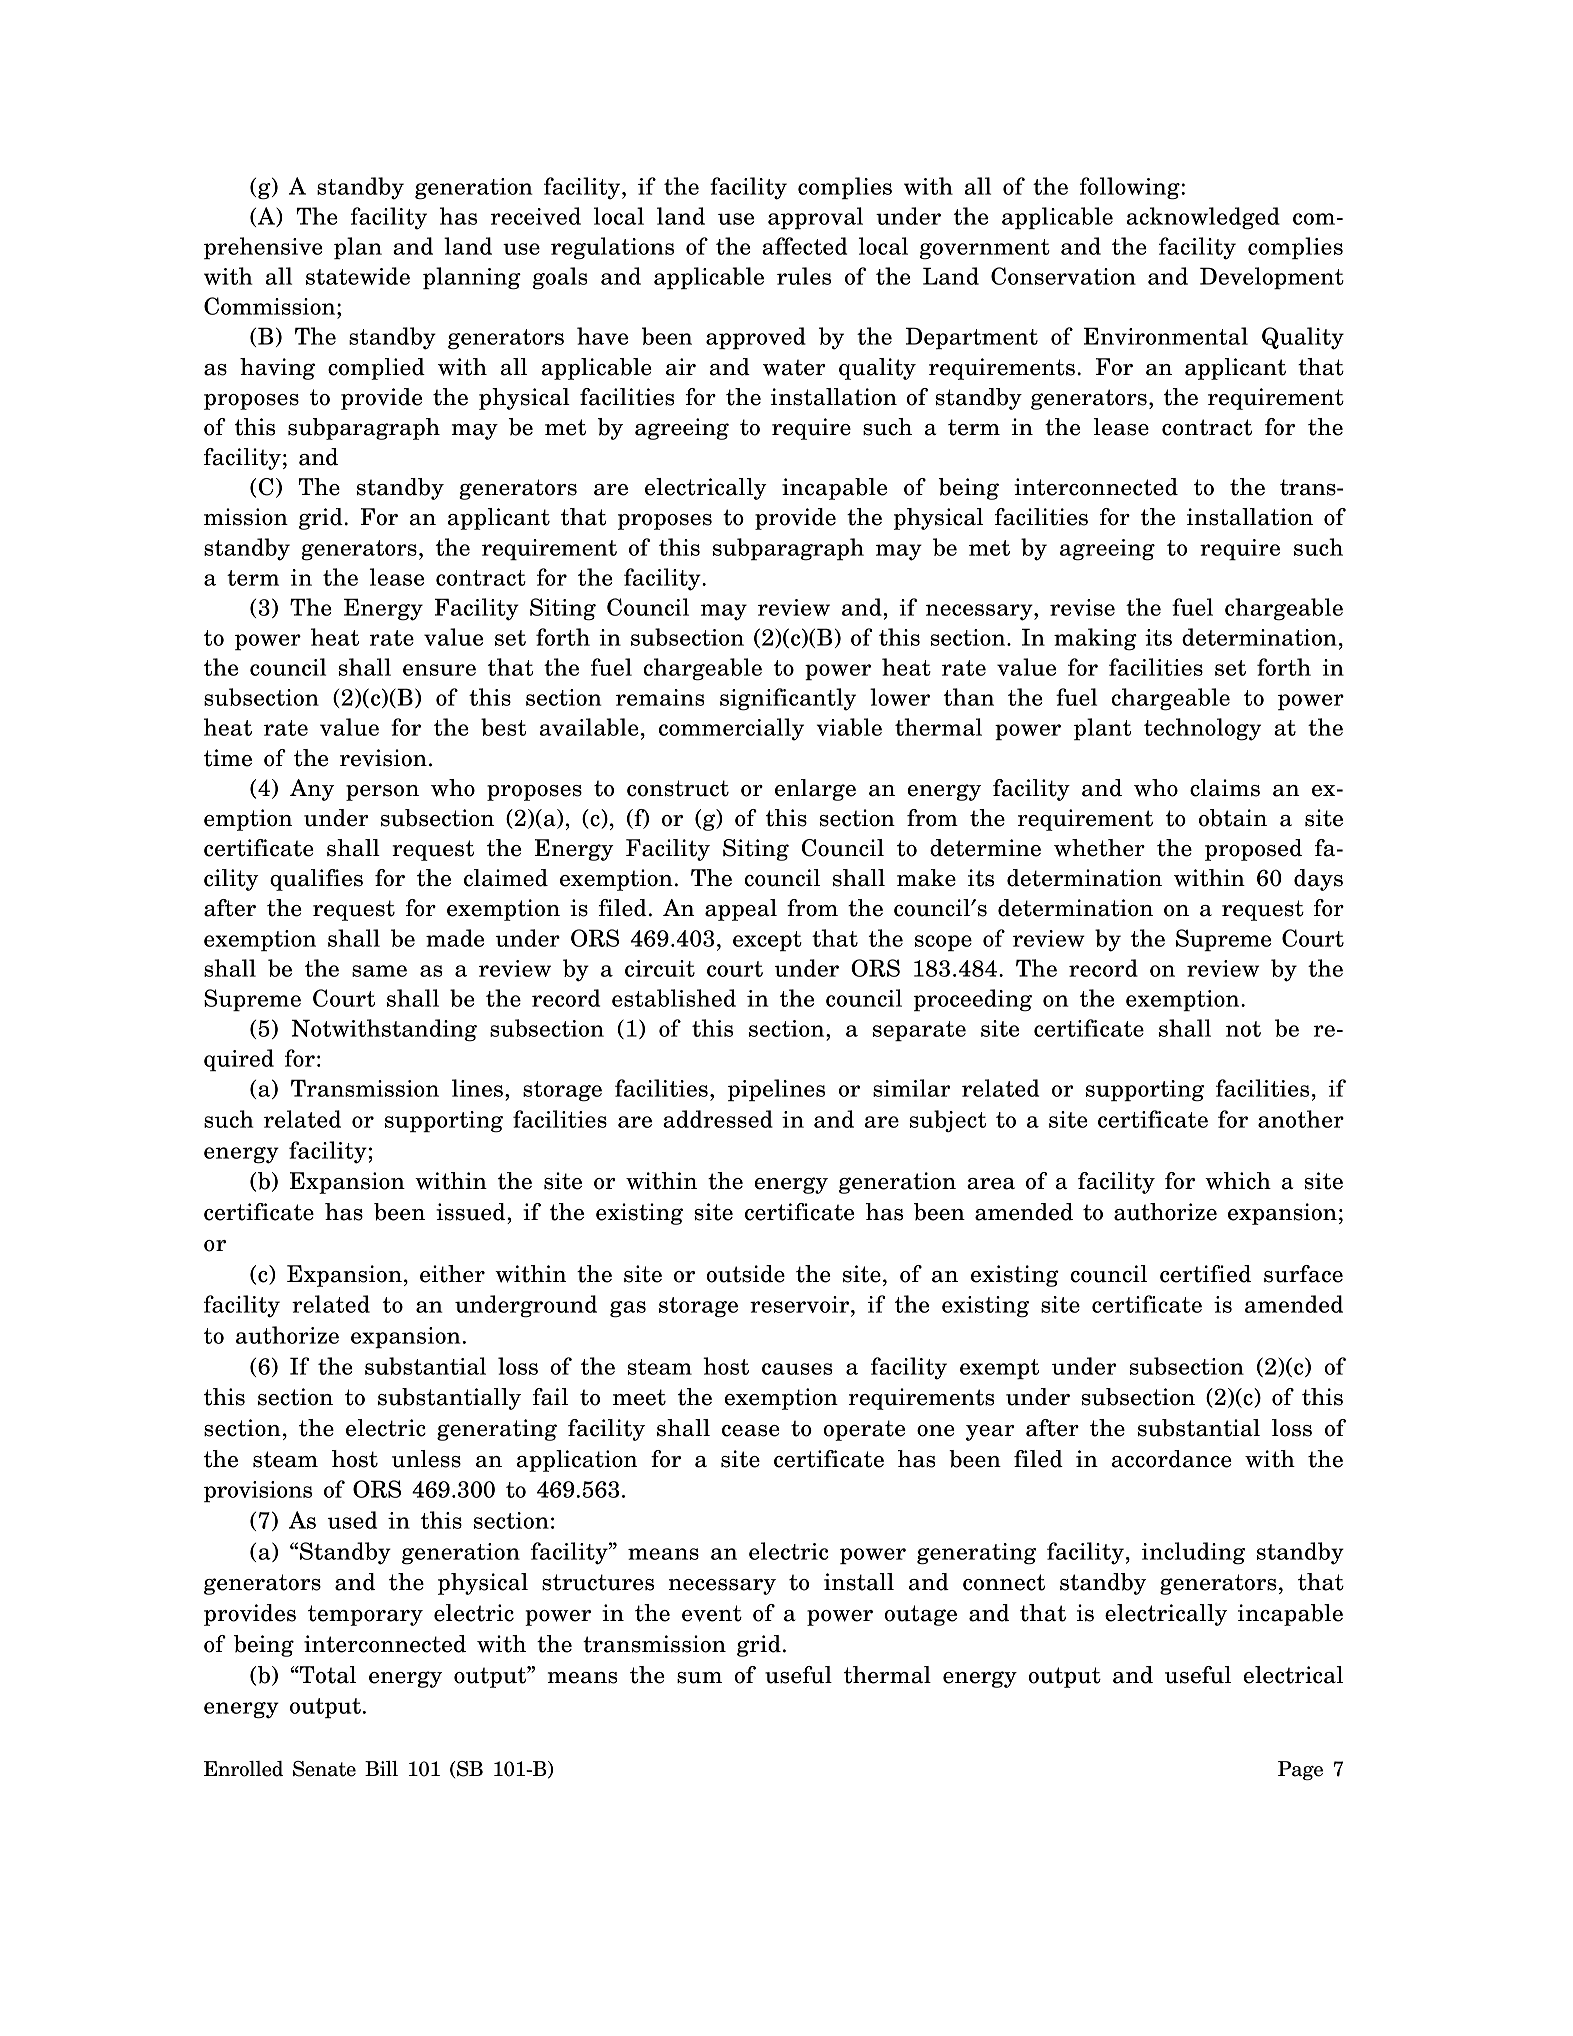 This screenshot has width=1573, height=2036. I want to click on revision, so click(383, 758).
